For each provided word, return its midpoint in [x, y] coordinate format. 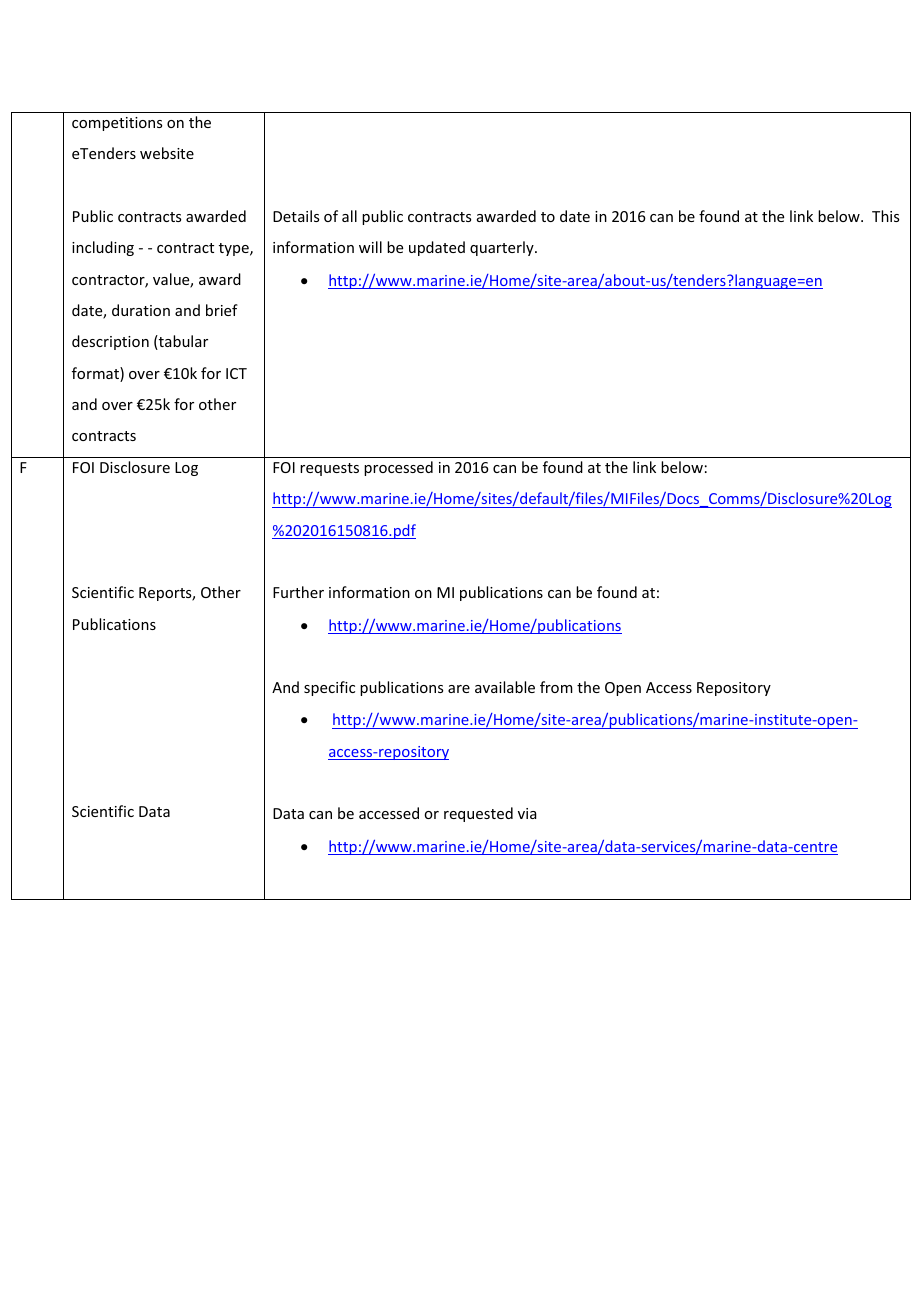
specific [329, 688]
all [349, 216]
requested [478, 814]
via [527, 813]
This [885, 216]
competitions [117, 124]
